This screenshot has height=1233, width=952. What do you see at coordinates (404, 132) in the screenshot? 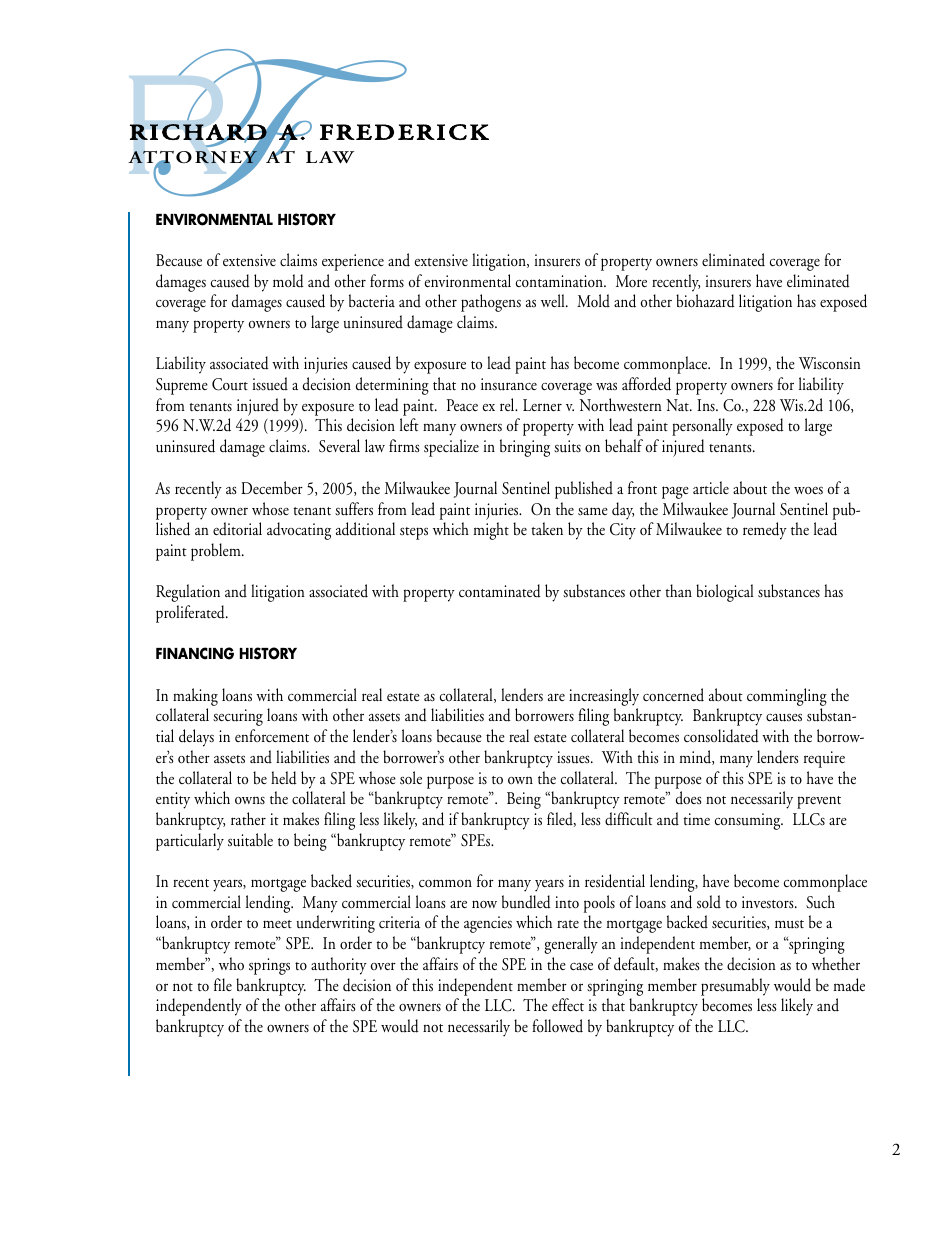
I see `FREDERICK` at bounding box center [404, 132].
